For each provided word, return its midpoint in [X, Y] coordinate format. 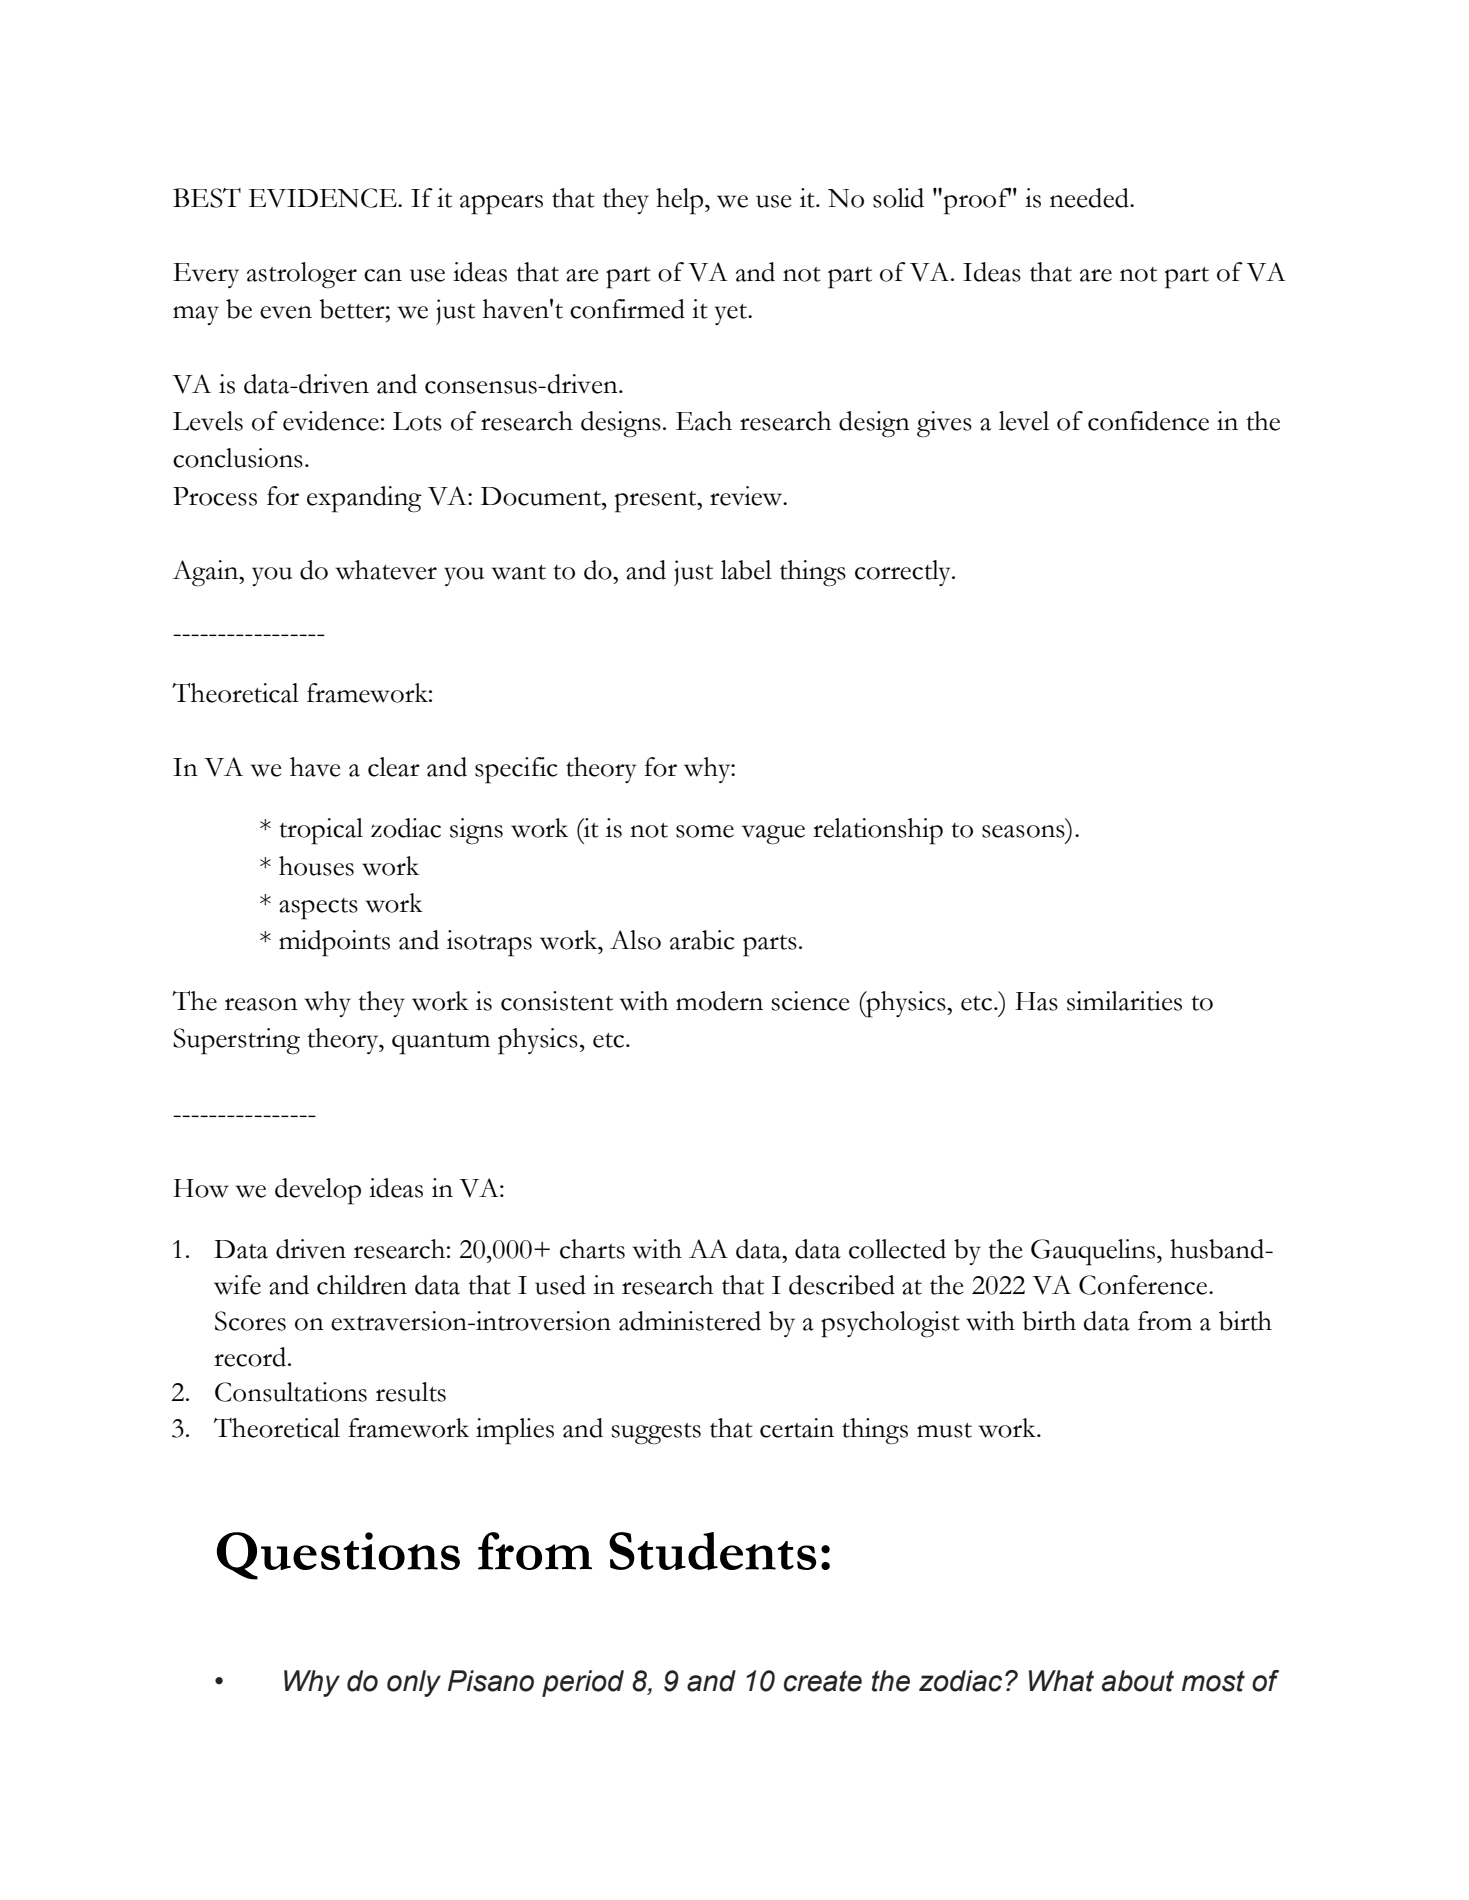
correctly [904, 573]
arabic [702, 940]
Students [712, 1551]
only [414, 1683]
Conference [1144, 1285]
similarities [1124, 1001]
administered [690, 1321]
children [362, 1285]
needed [1090, 198]
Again [206, 573]
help [679, 201]
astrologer [302, 275]
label [746, 570]
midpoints [334, 943]
